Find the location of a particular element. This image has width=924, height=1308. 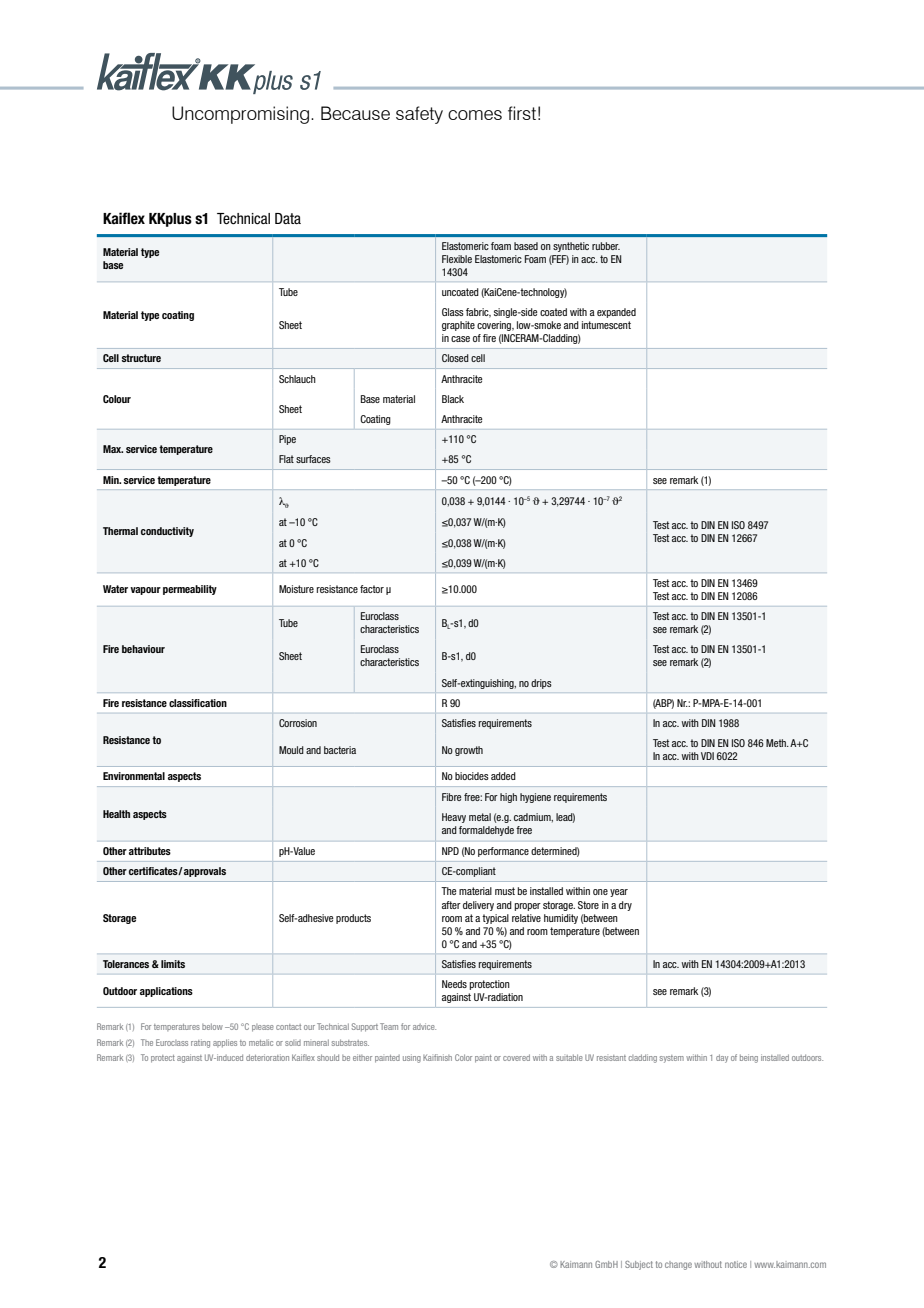

Uncompromising is located at coordinates (240, 115).
